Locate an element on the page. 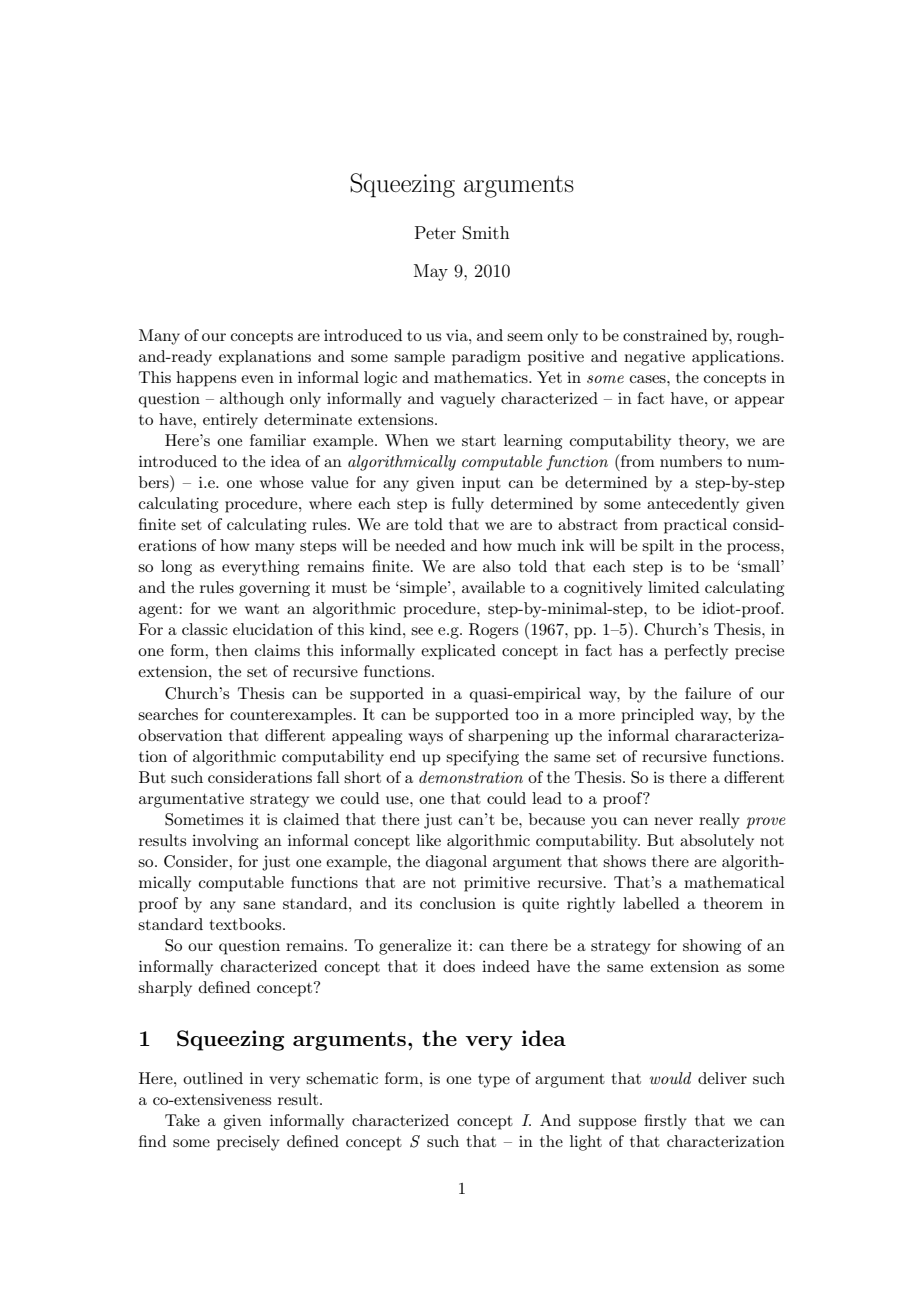 The width and height of the page is (924, 1308). May is located at coordinates (431, 272).
